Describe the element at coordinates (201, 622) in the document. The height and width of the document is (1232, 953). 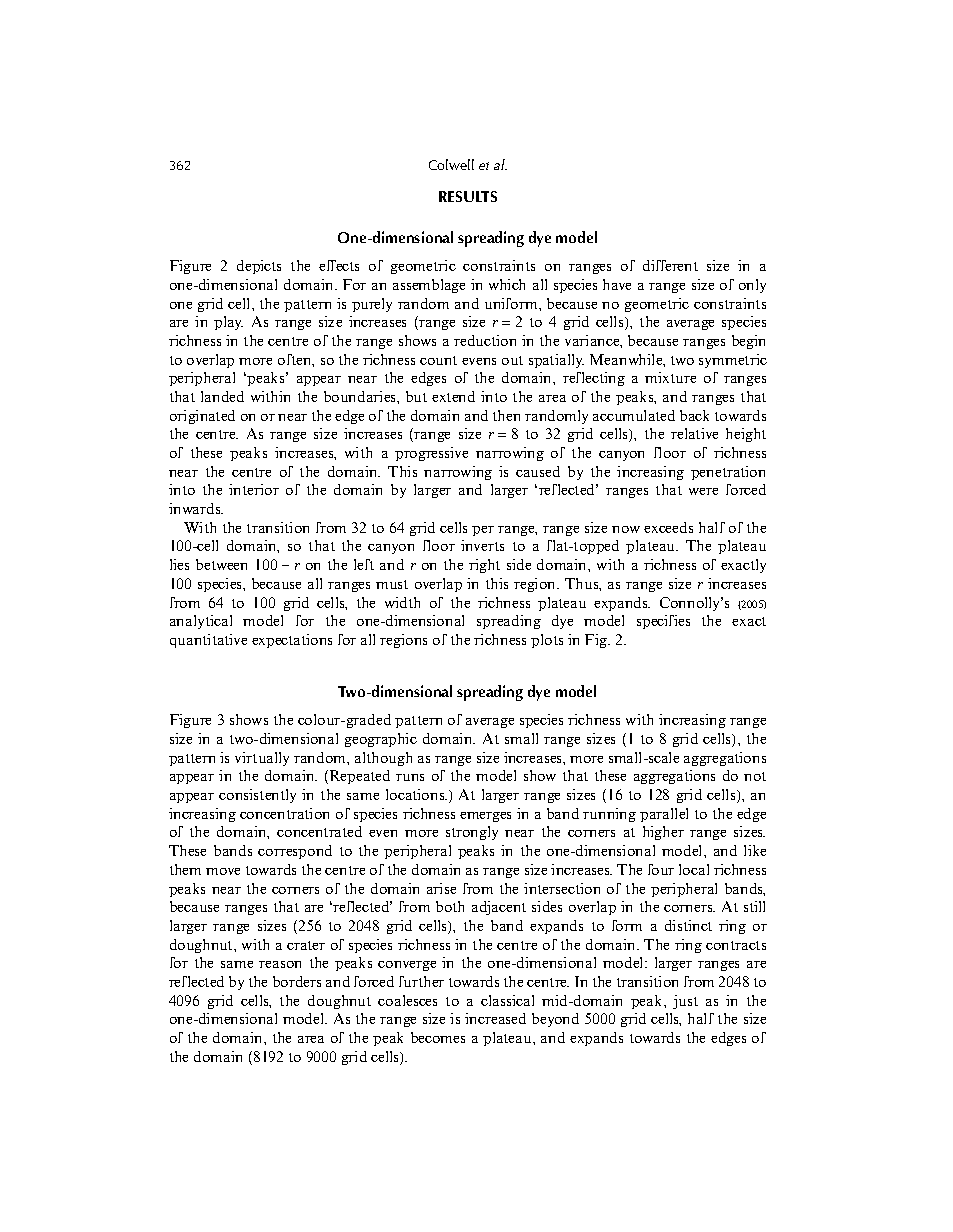
I see `analytical` at that location.
